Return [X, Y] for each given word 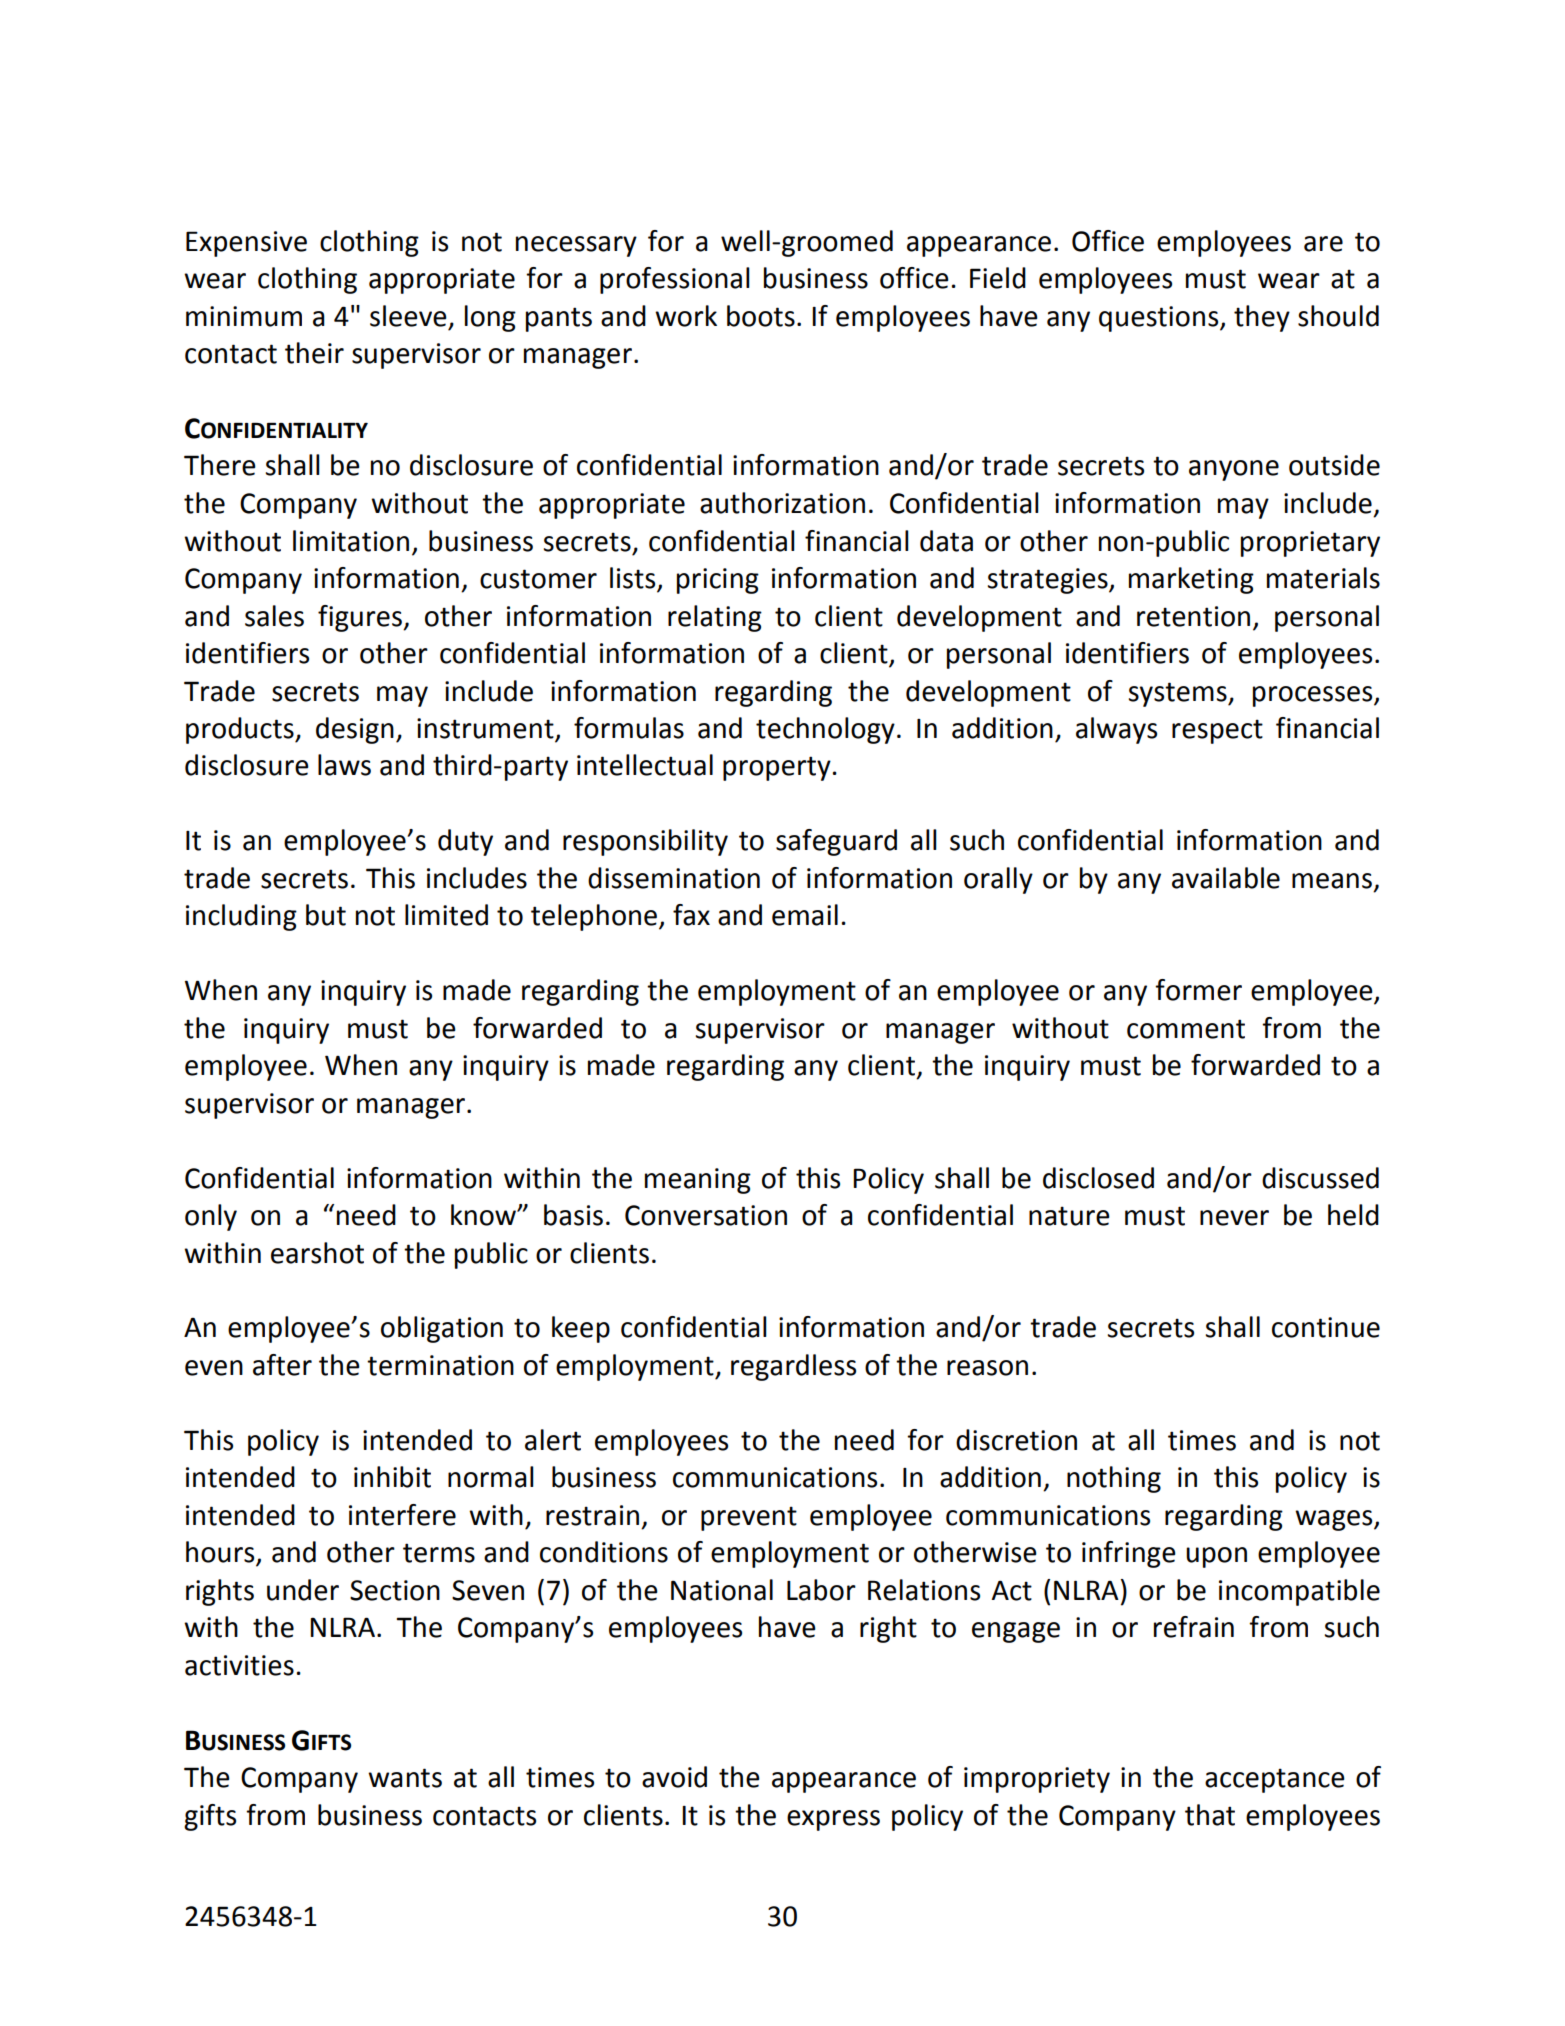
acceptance [1275, 1780]
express [833, 1820]
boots [761, 316]
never [1234, 1218]
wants [405, 1778]
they [1262, 318]
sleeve [408, 316]
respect [1217, 731]
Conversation [706, 1215]
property [777, 768]
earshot [317, 1253]
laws [344, 765]
